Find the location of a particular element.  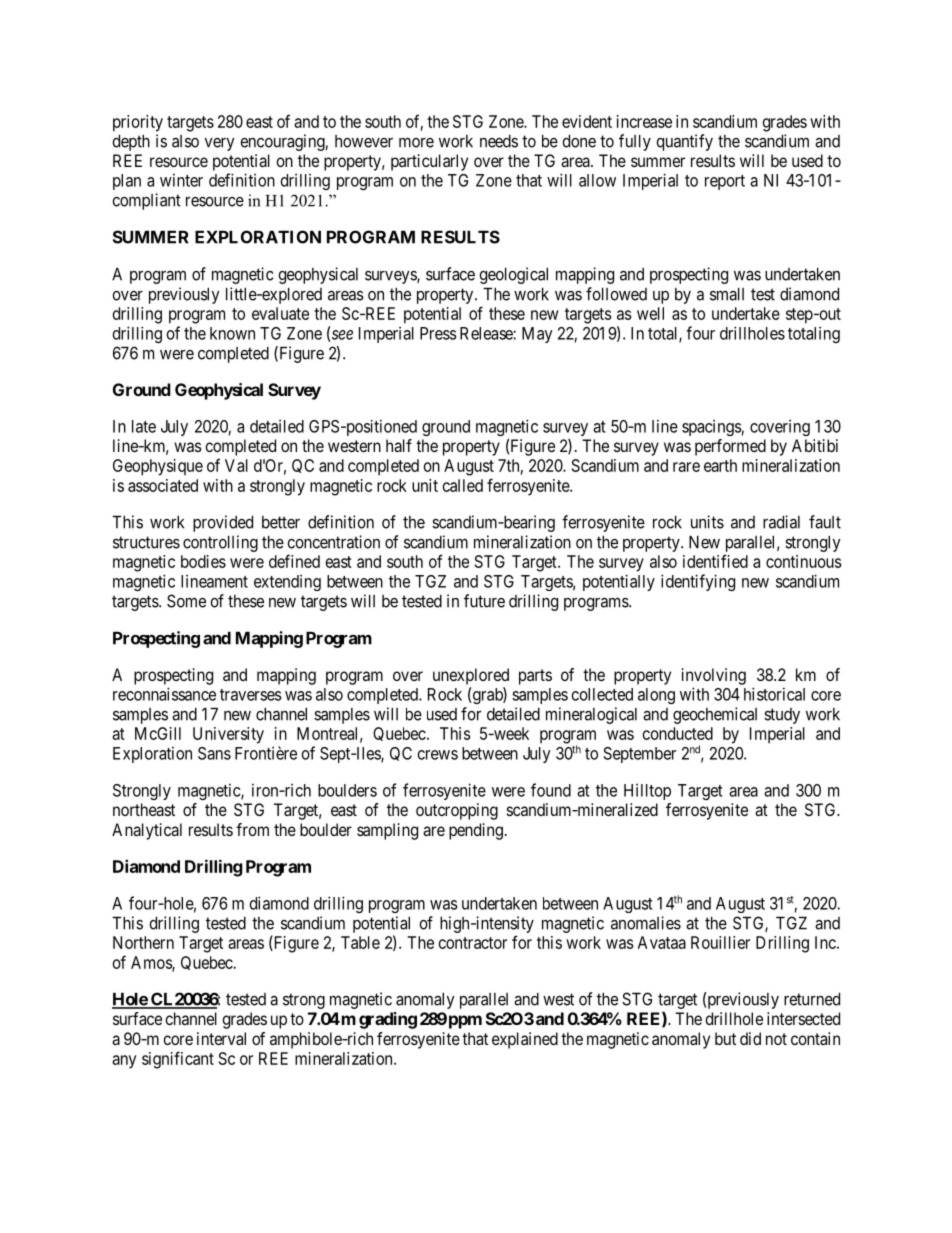

explained is located at coordinates (525, 1040).
